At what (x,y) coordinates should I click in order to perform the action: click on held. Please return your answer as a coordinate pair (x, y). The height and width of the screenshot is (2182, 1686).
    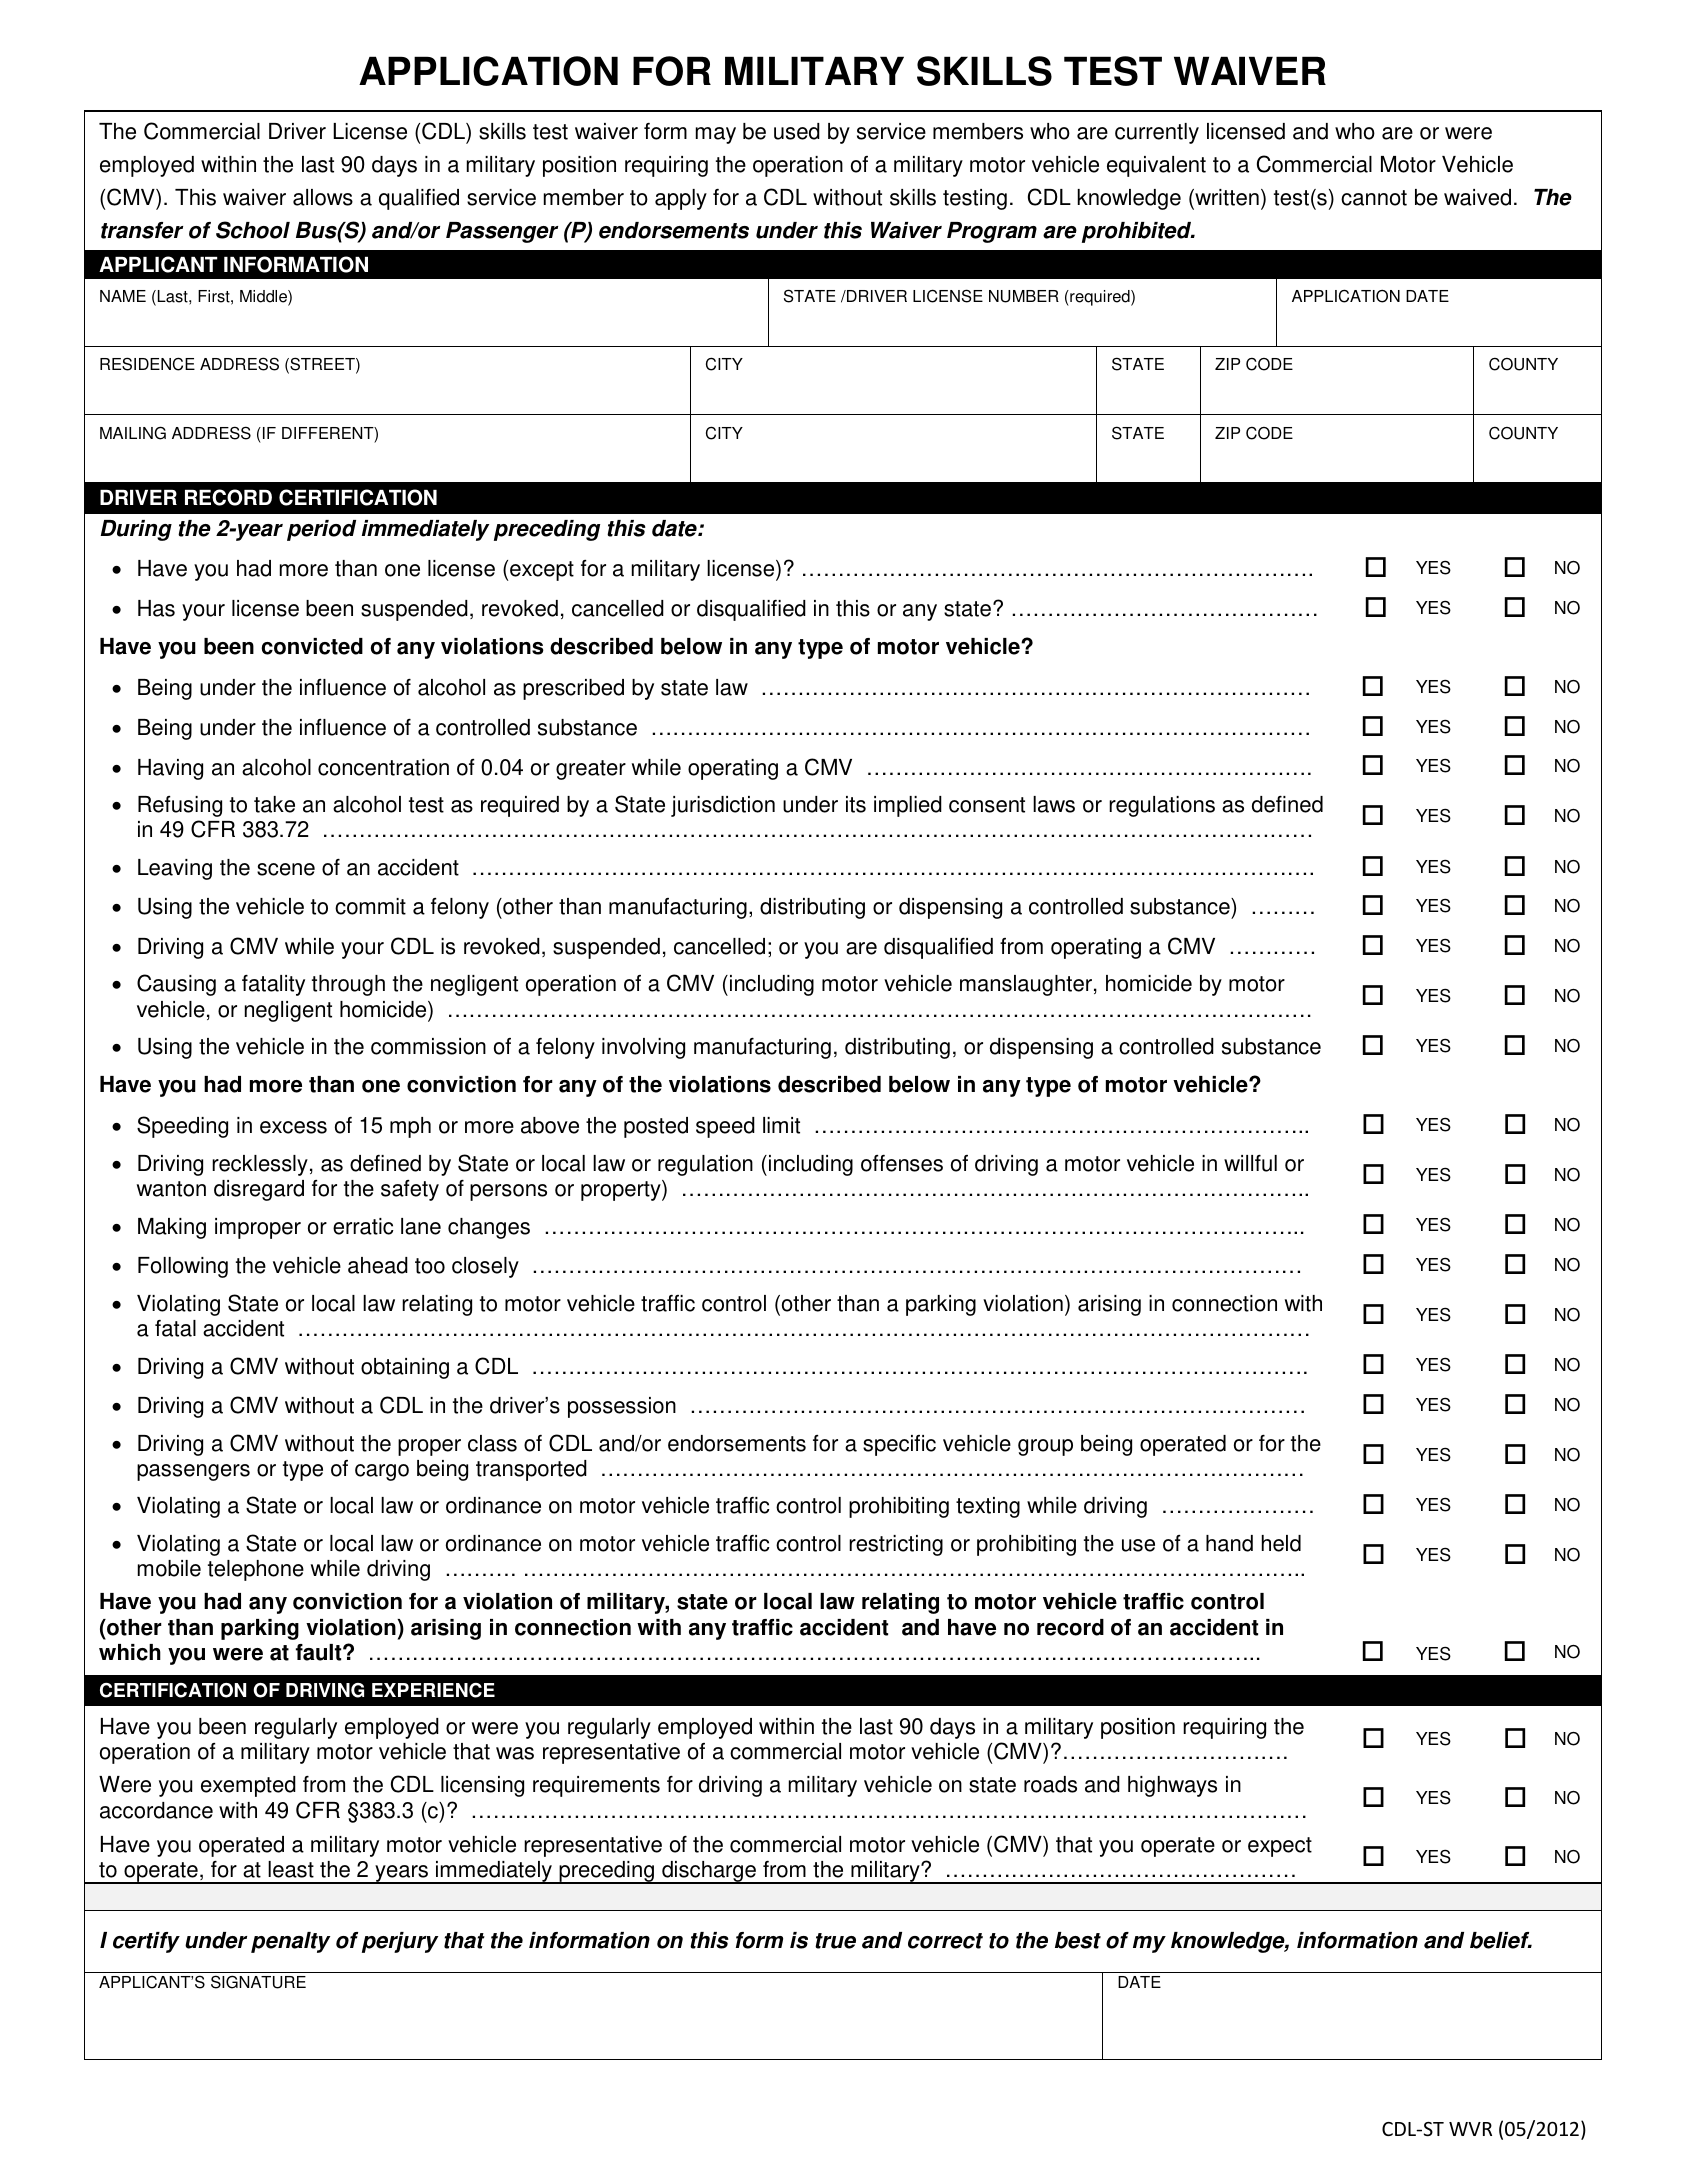
    Looking at the image, I should click on (1281, 1543).
